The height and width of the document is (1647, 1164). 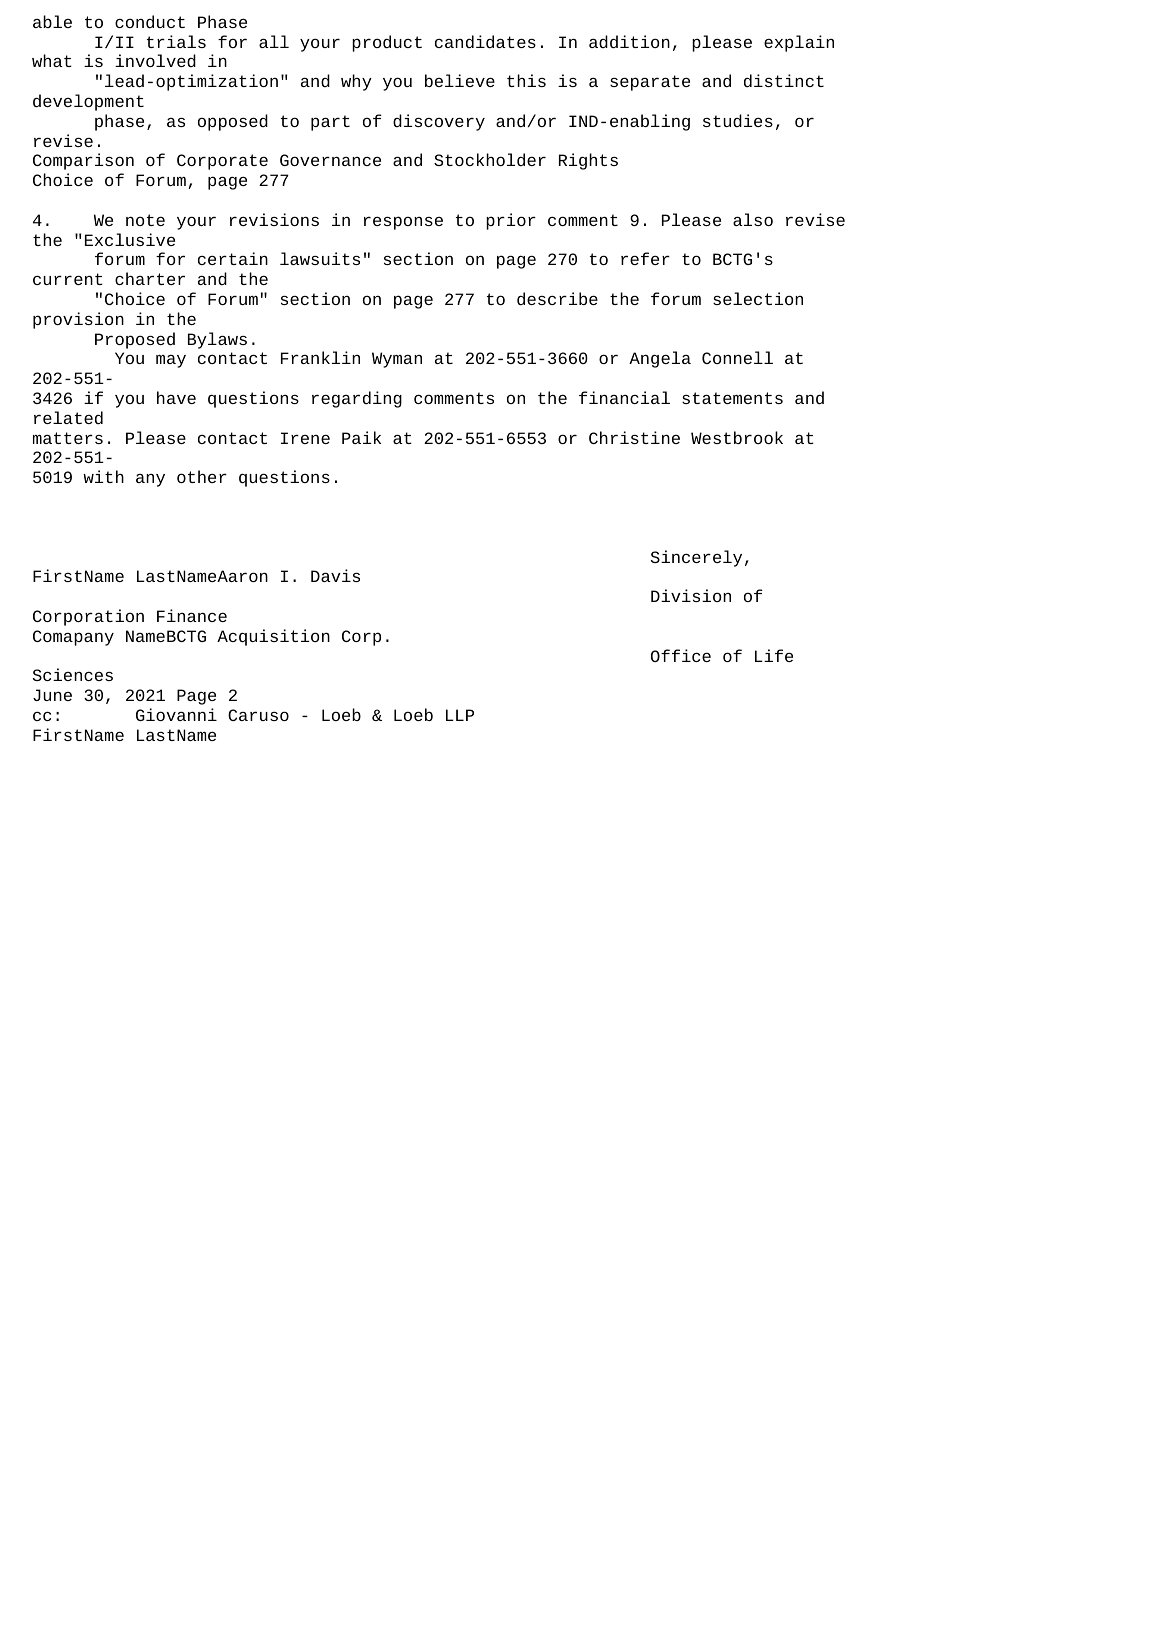 What do you see at coordinates (176, 714) in the document?
I see `Giovanni` at bounding box center [176, 714].
